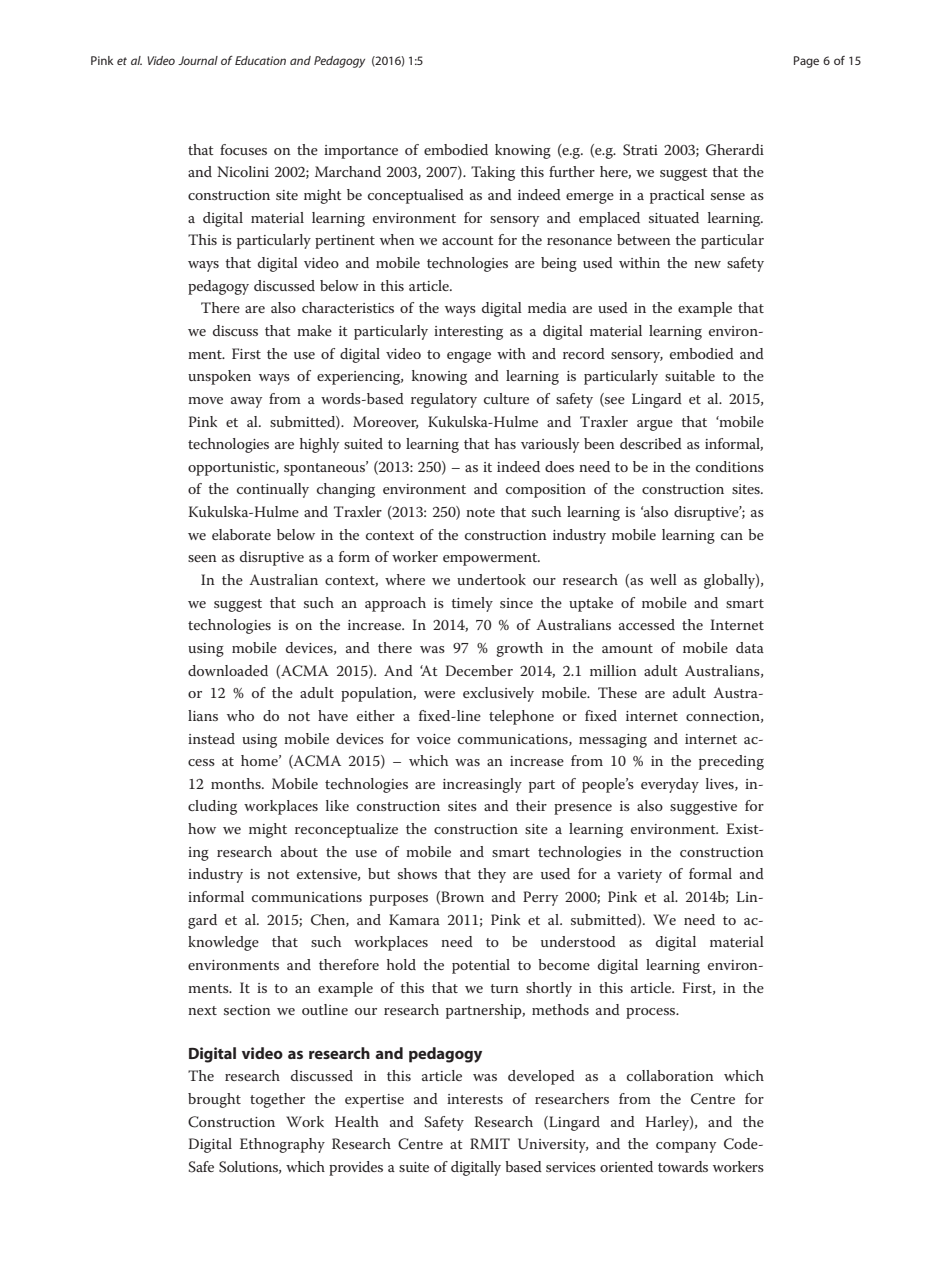  I want to click on highly, so click(319, 445).
